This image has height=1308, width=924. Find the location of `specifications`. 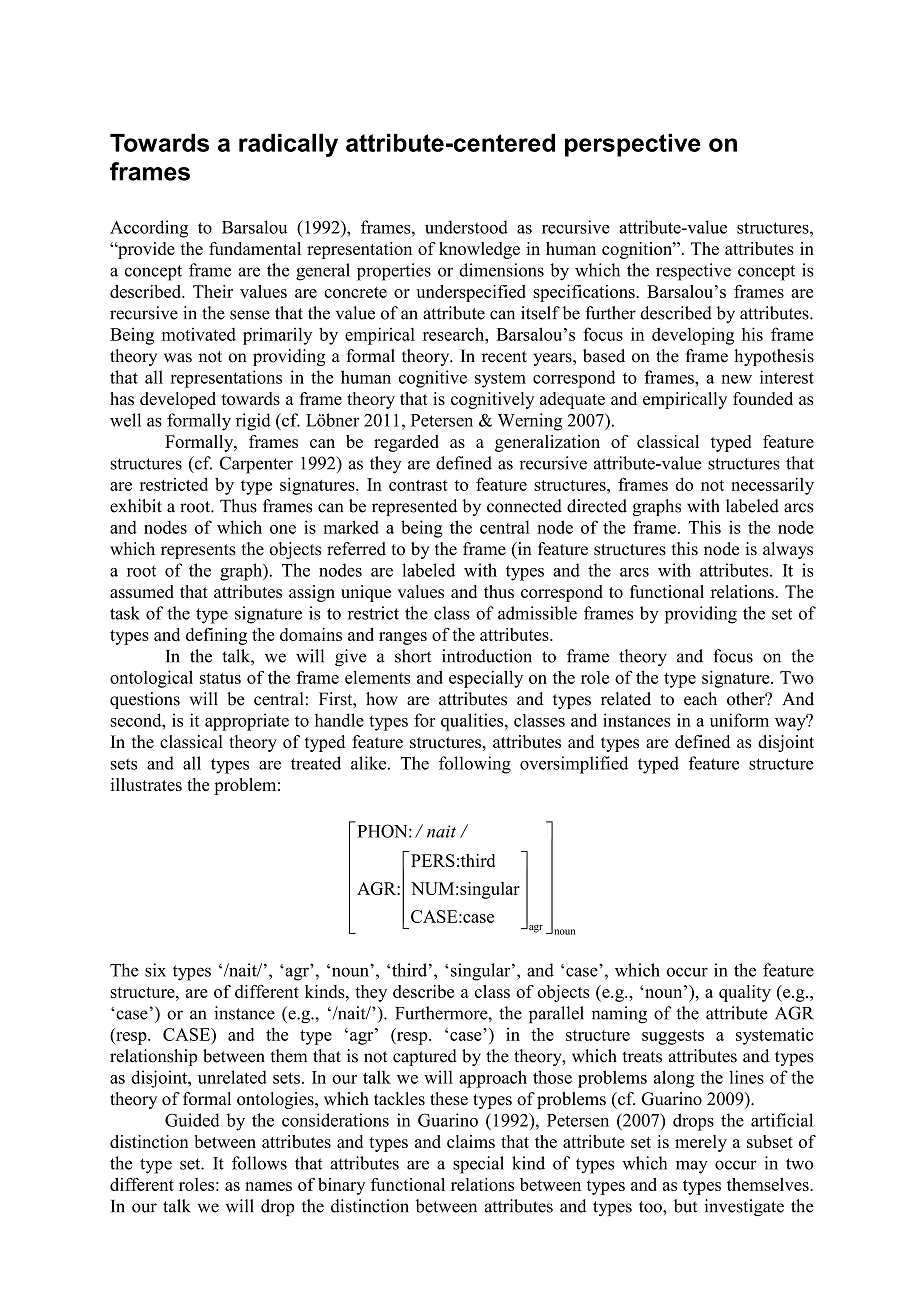

specifications is located at coordinates (585, 293).
